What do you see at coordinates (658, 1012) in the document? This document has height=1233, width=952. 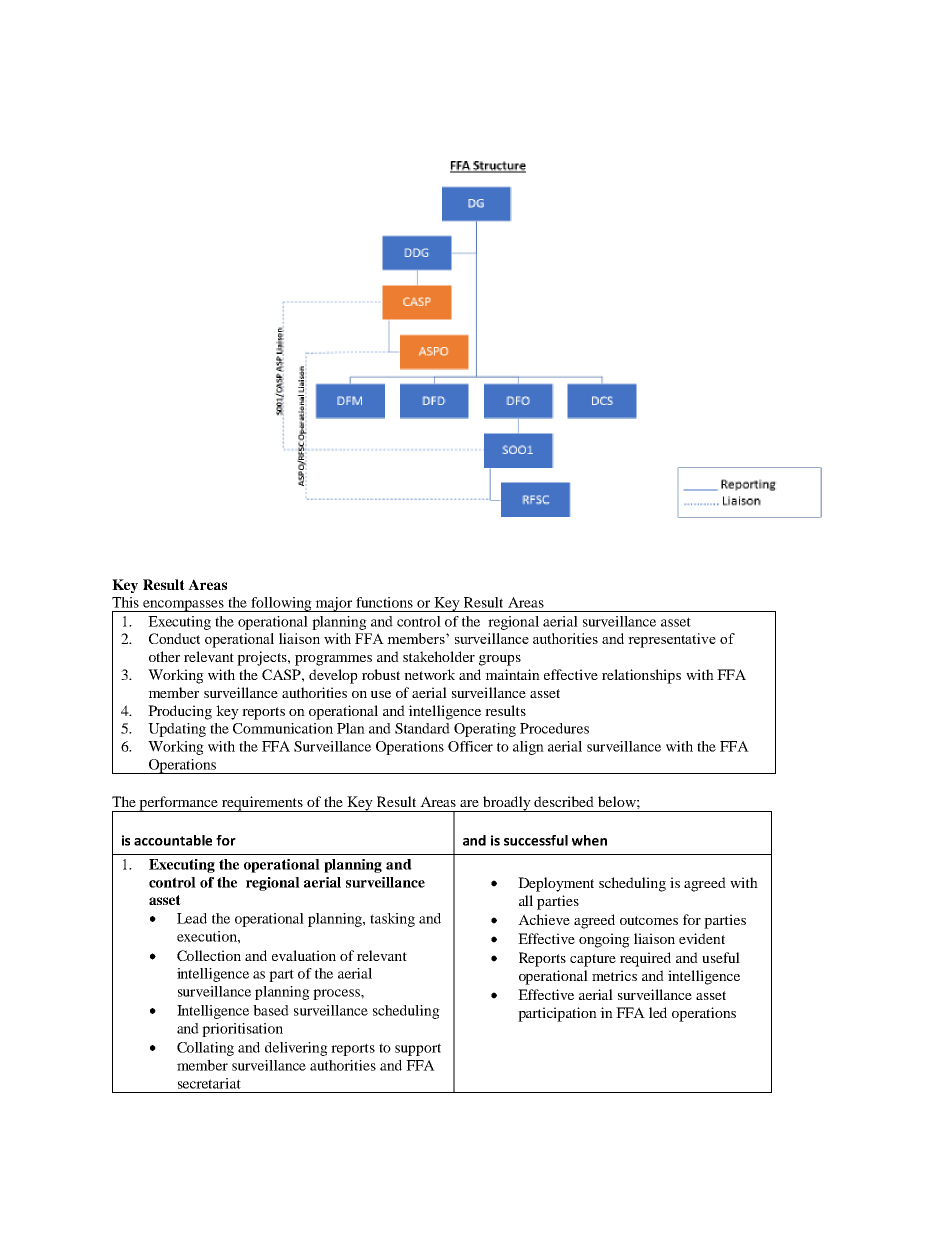 I see `led` at bounding box center [658, 1012].
